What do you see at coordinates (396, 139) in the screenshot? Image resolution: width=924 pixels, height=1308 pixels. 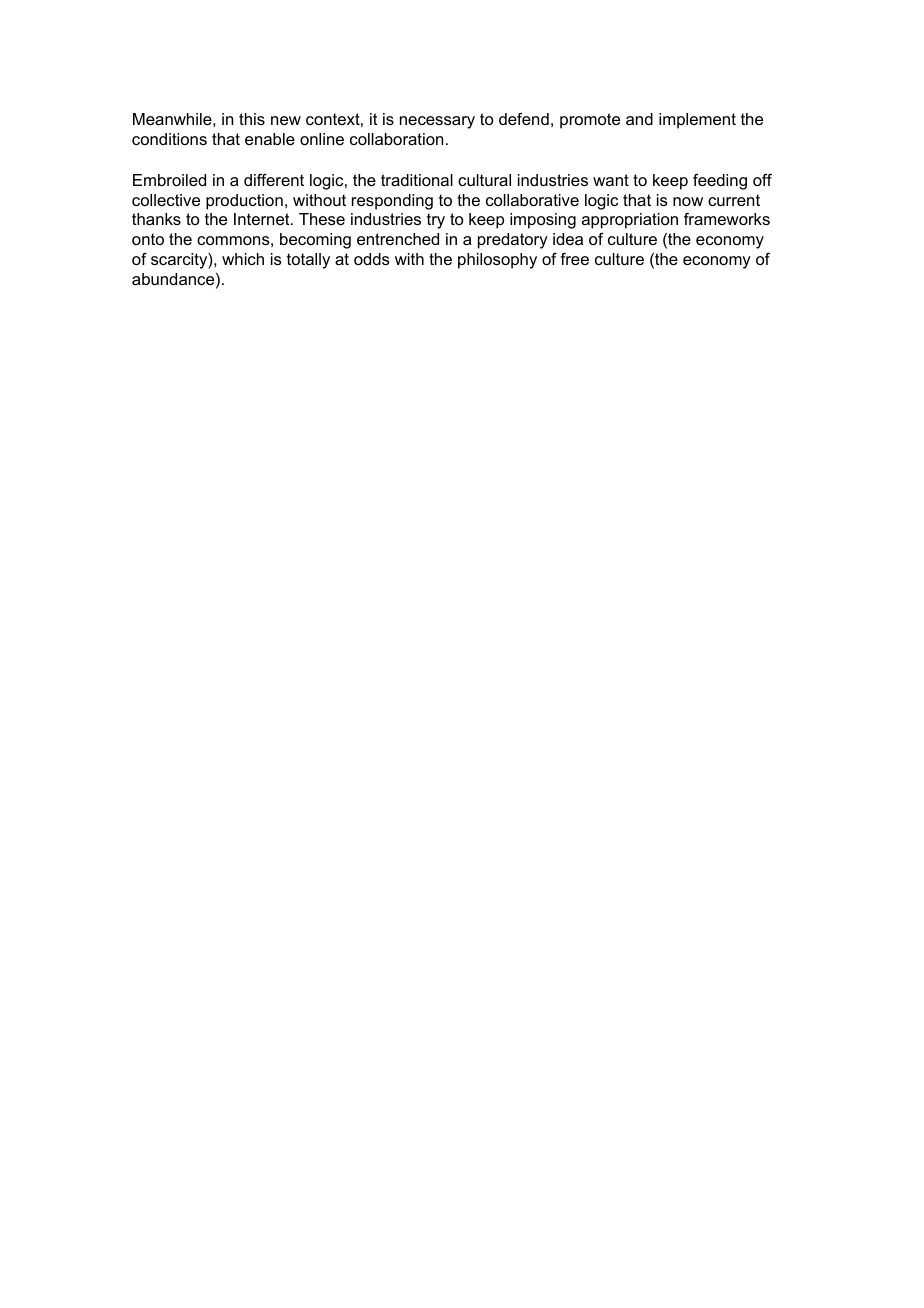 I see `collaboration` at bounding box center [396, 139].
